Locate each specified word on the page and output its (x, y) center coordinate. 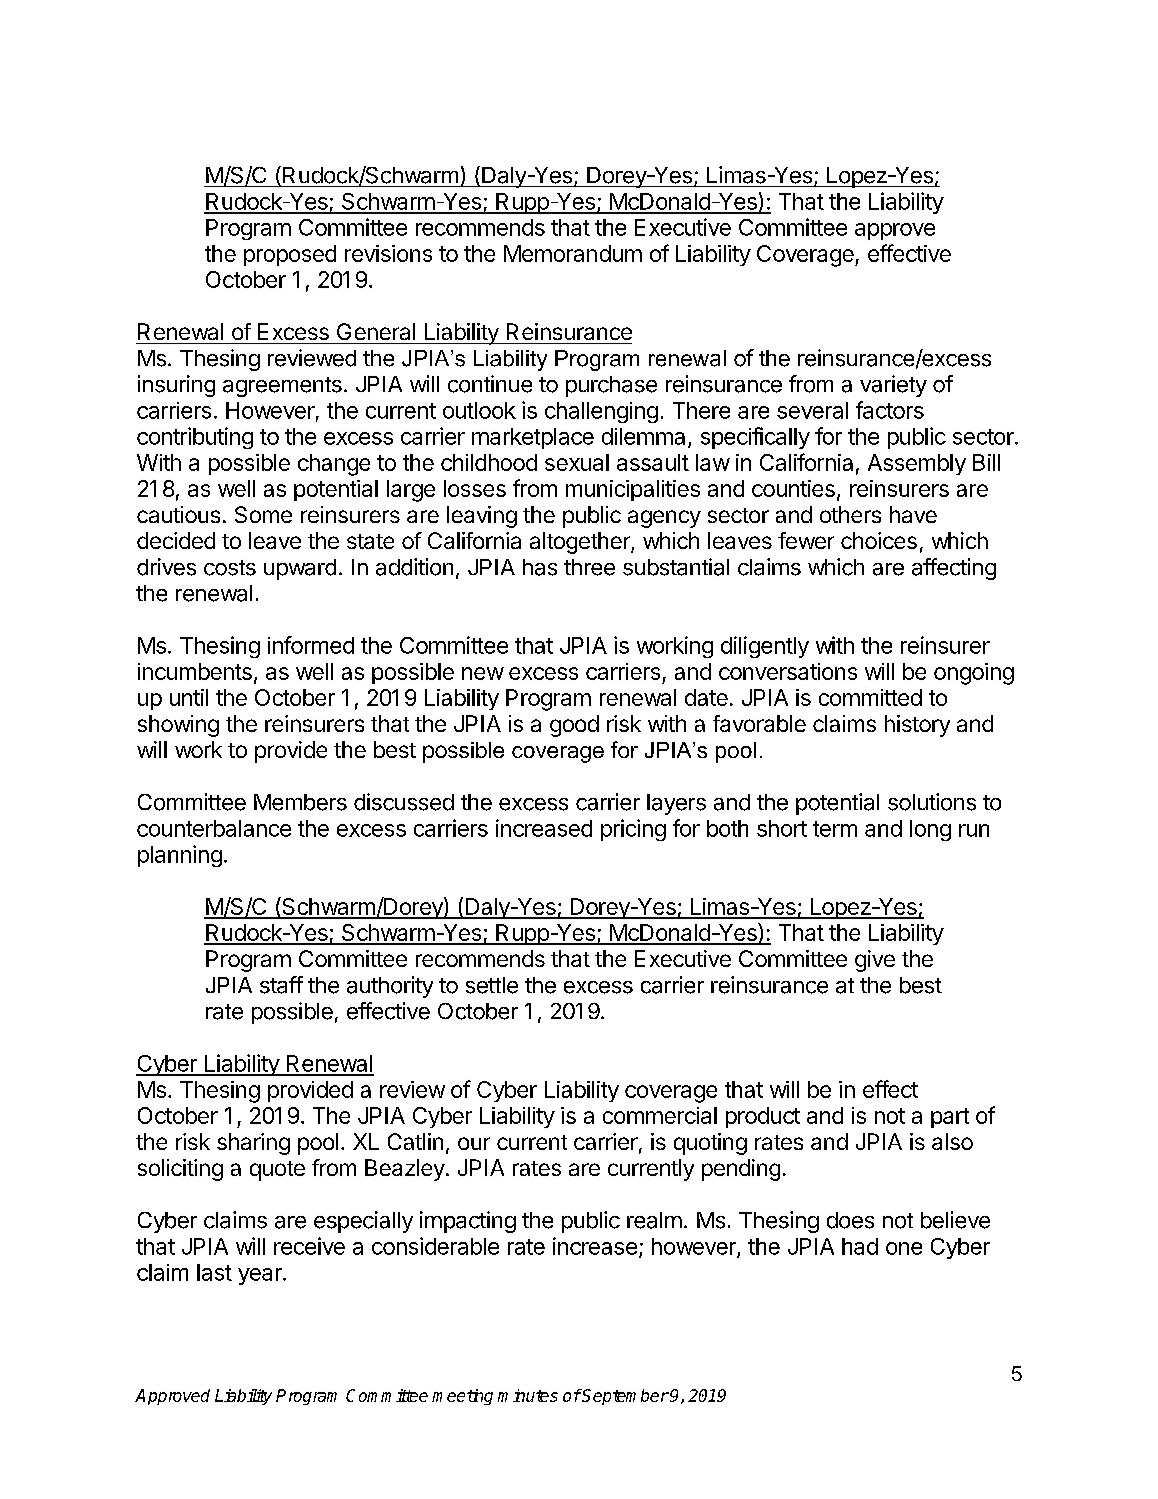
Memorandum (573, 253)
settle (492, 985)
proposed (290, 255)
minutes (528, 1395)
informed (311, 645)
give (875, 961)
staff (281, 985)
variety (893, 386)
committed (870, 697)
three (589, 567)
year (261, 1276)
